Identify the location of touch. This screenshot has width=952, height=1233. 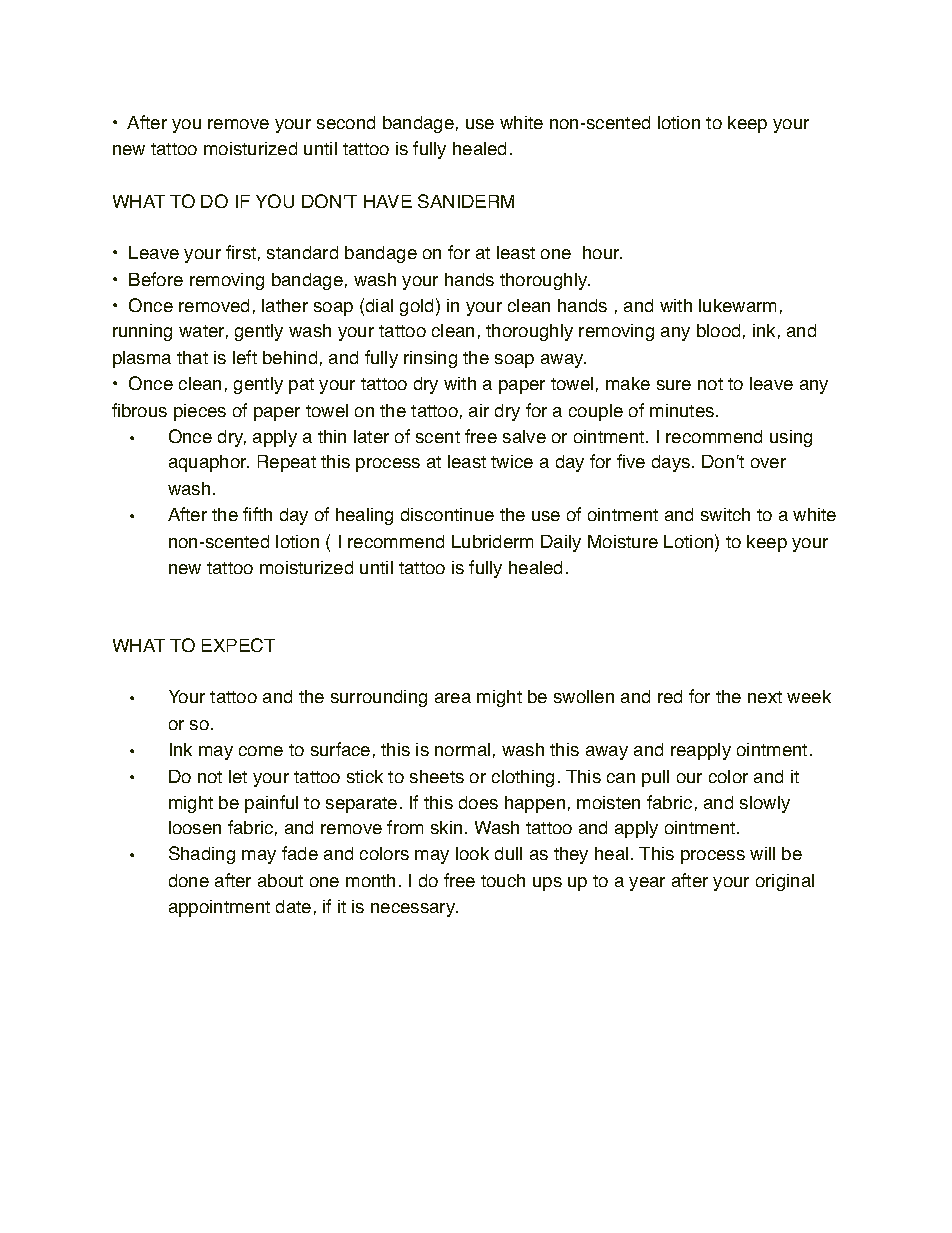
(503, 880).
